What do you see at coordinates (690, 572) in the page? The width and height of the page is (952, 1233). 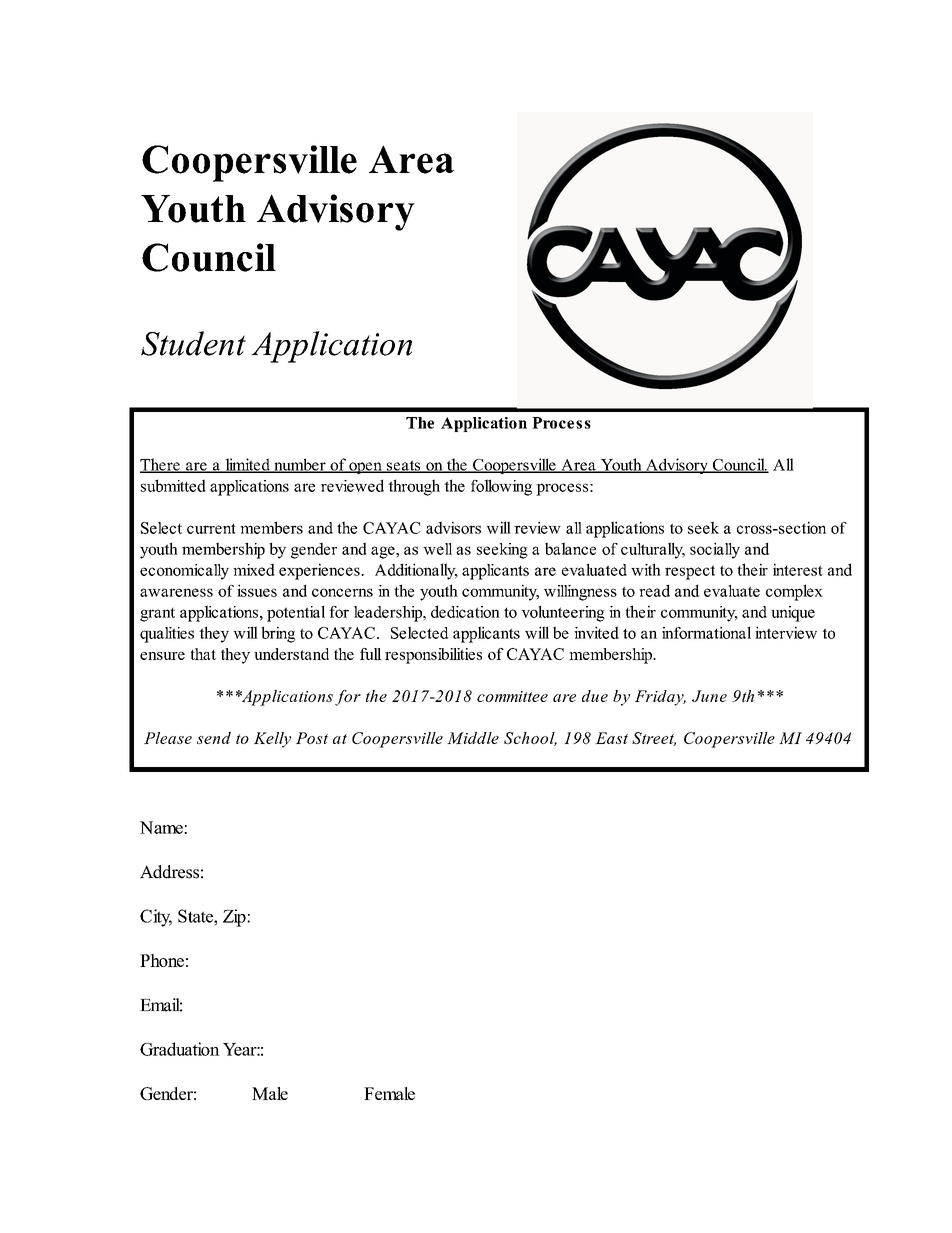 I see `respect` at bounding box center [690, 572].
